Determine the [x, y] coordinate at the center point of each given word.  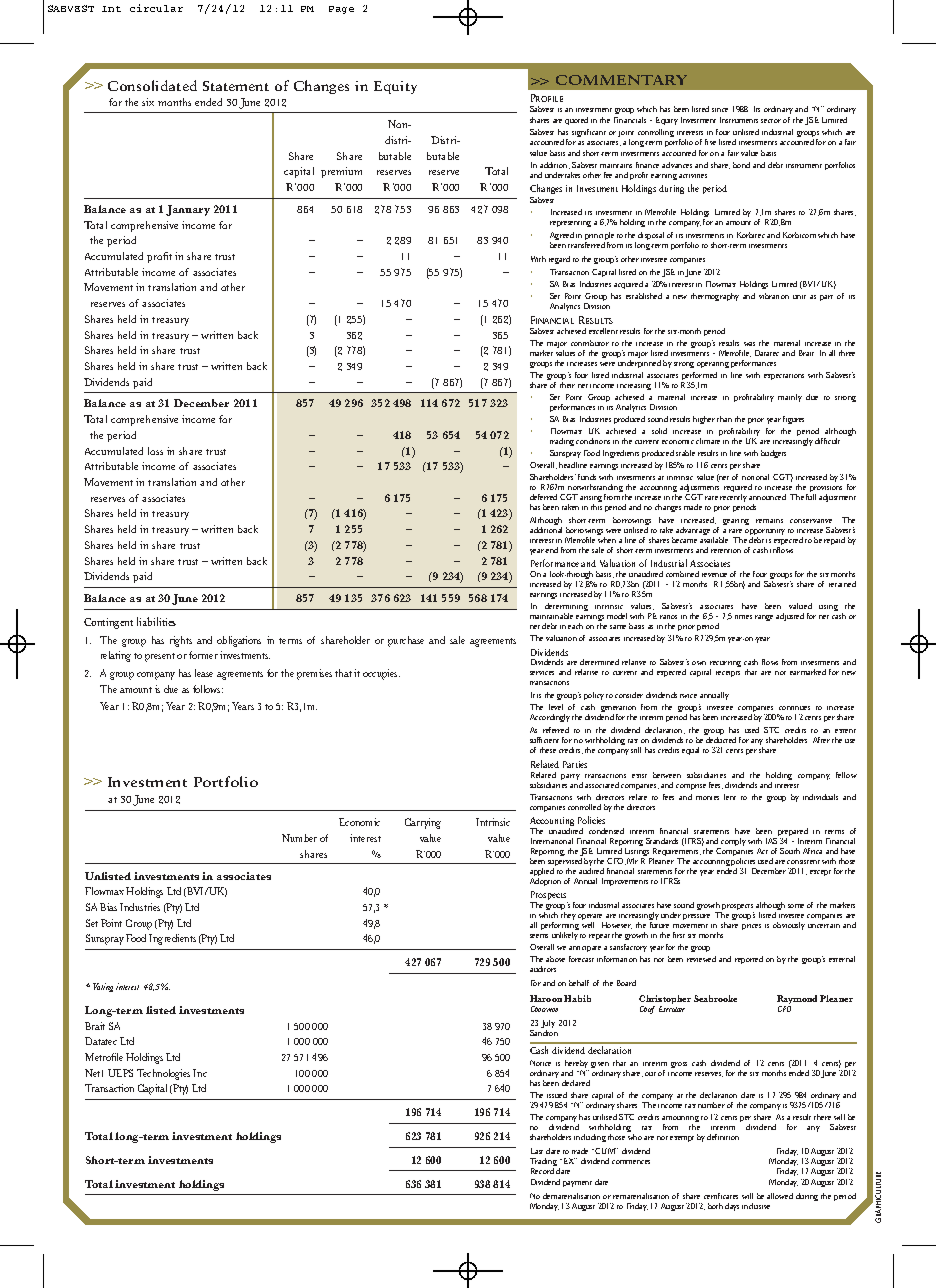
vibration [774, 296]
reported [749, 960]
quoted [576, 121]
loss [155, 451]
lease [204, 673]
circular [156, 8]
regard [559, 260]
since [720, 110]
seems [539, 936]
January [188, 210]
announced [767, 497]
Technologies [163, 1074]
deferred [543, 497]
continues [794, 708]
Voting [103, 987]
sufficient [544, 740]
